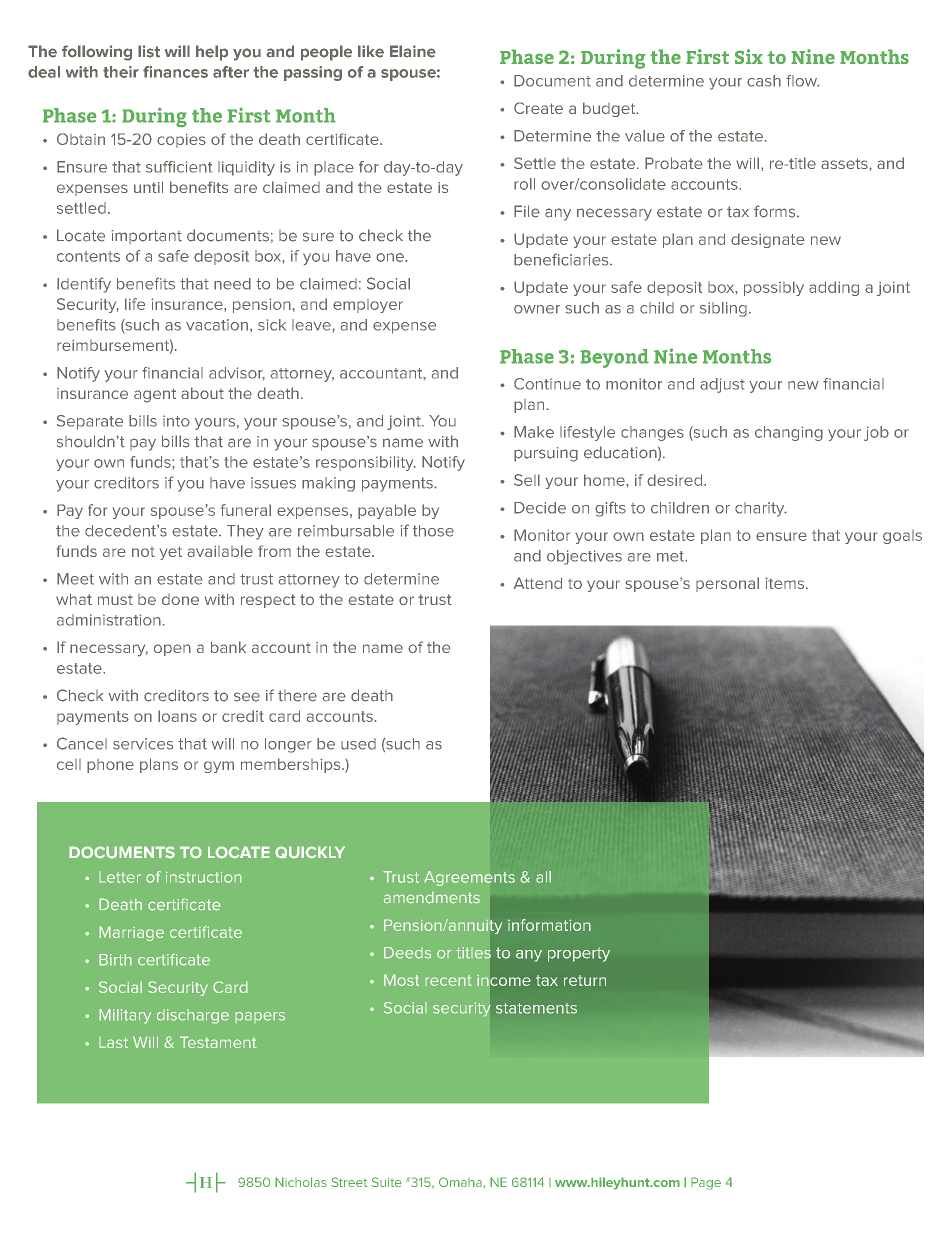  I want to click on Continue, so click(547, 384).
